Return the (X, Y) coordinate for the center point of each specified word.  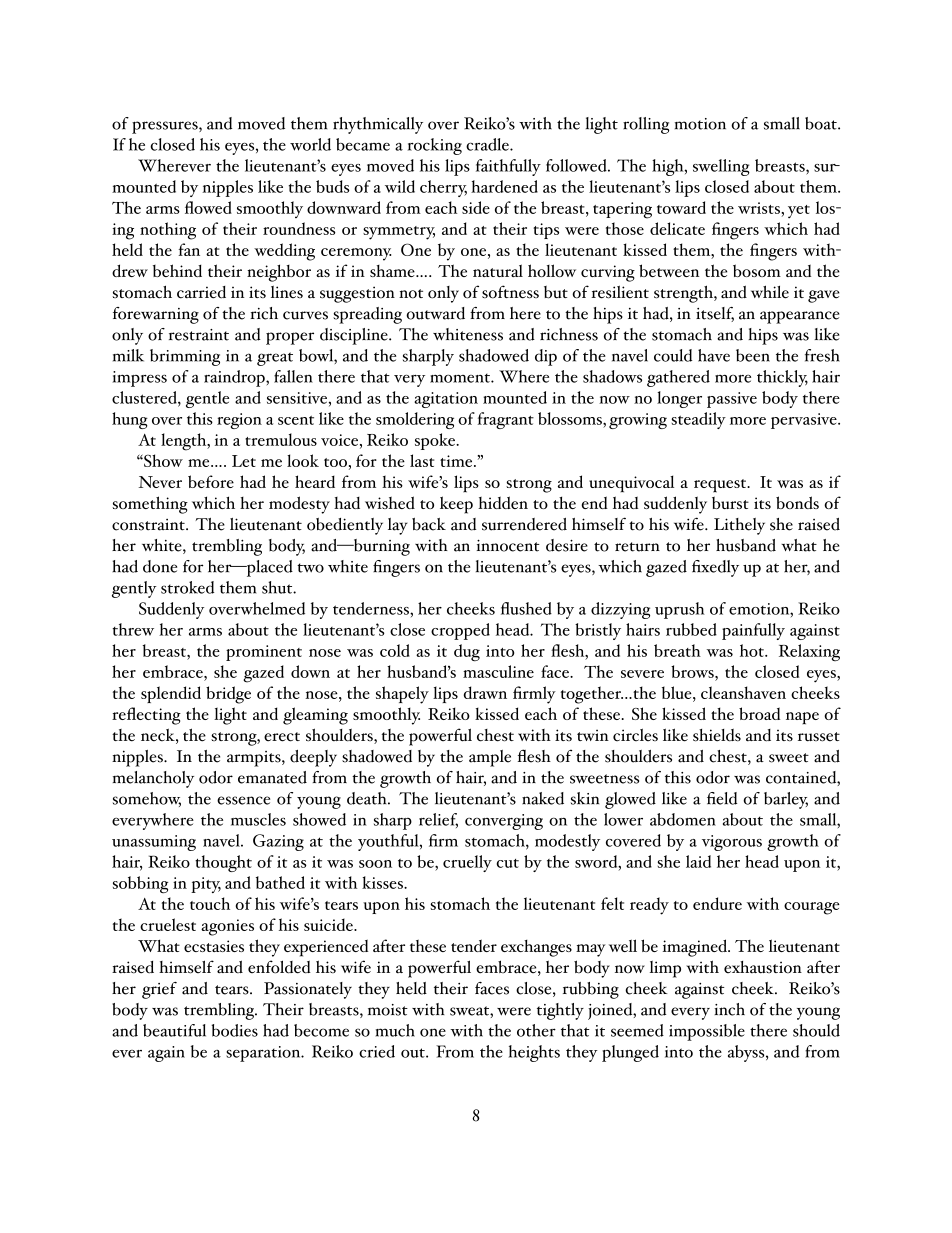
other (536, 1030)
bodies (234, 1030)
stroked (187, 587)
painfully (753, 631)
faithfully (508, 167)
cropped (460, 631)
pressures (166, 127)
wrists (760, 208)
